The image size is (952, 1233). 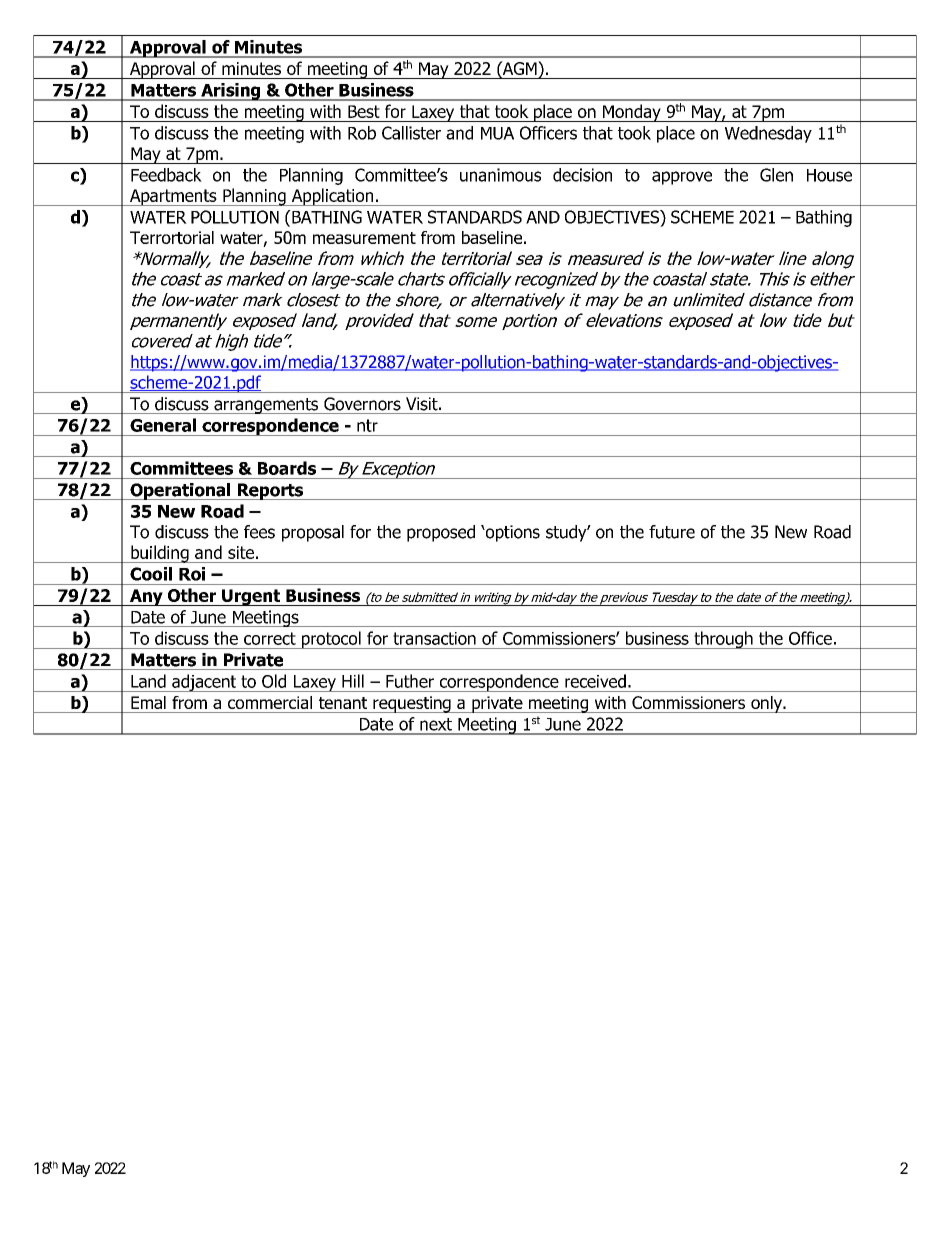 What do you see at coordinates (230, 92) in the image?
I see `Arising` at bounding box center [230, 92].
